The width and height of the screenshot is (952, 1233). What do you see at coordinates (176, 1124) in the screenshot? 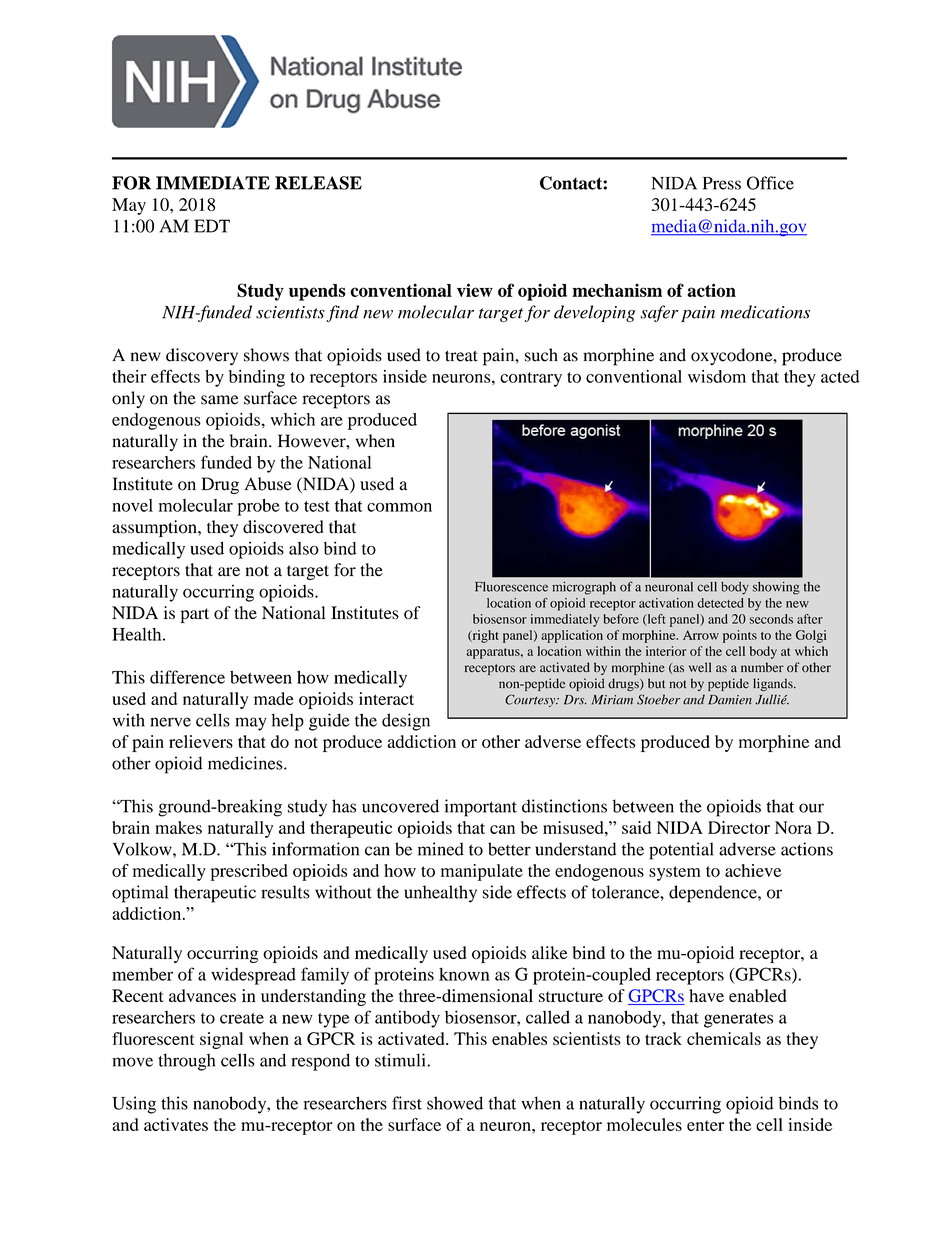
I see `activates` at bounding box center [176, 1124].
